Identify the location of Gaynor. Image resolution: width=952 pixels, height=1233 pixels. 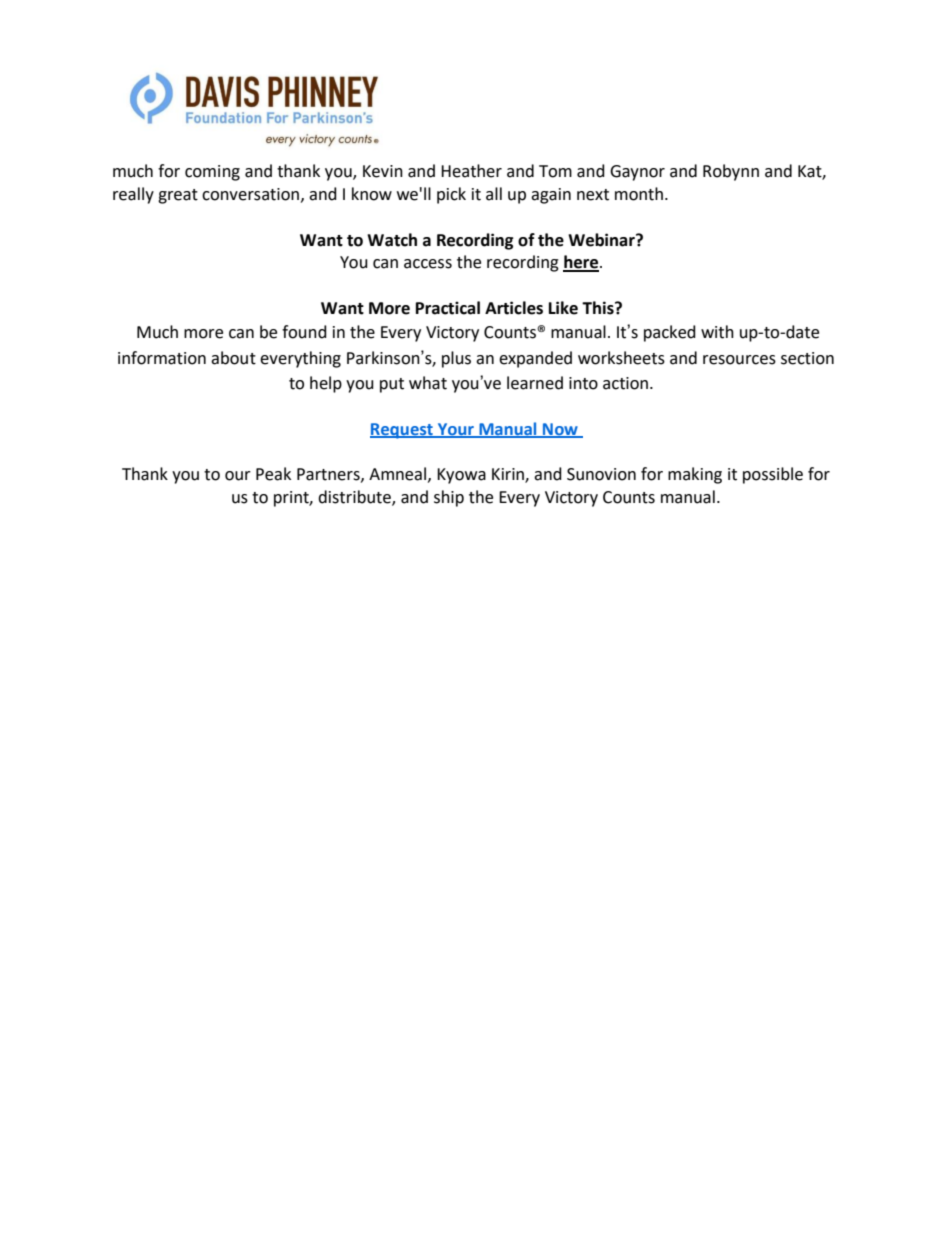
(637, 173).
